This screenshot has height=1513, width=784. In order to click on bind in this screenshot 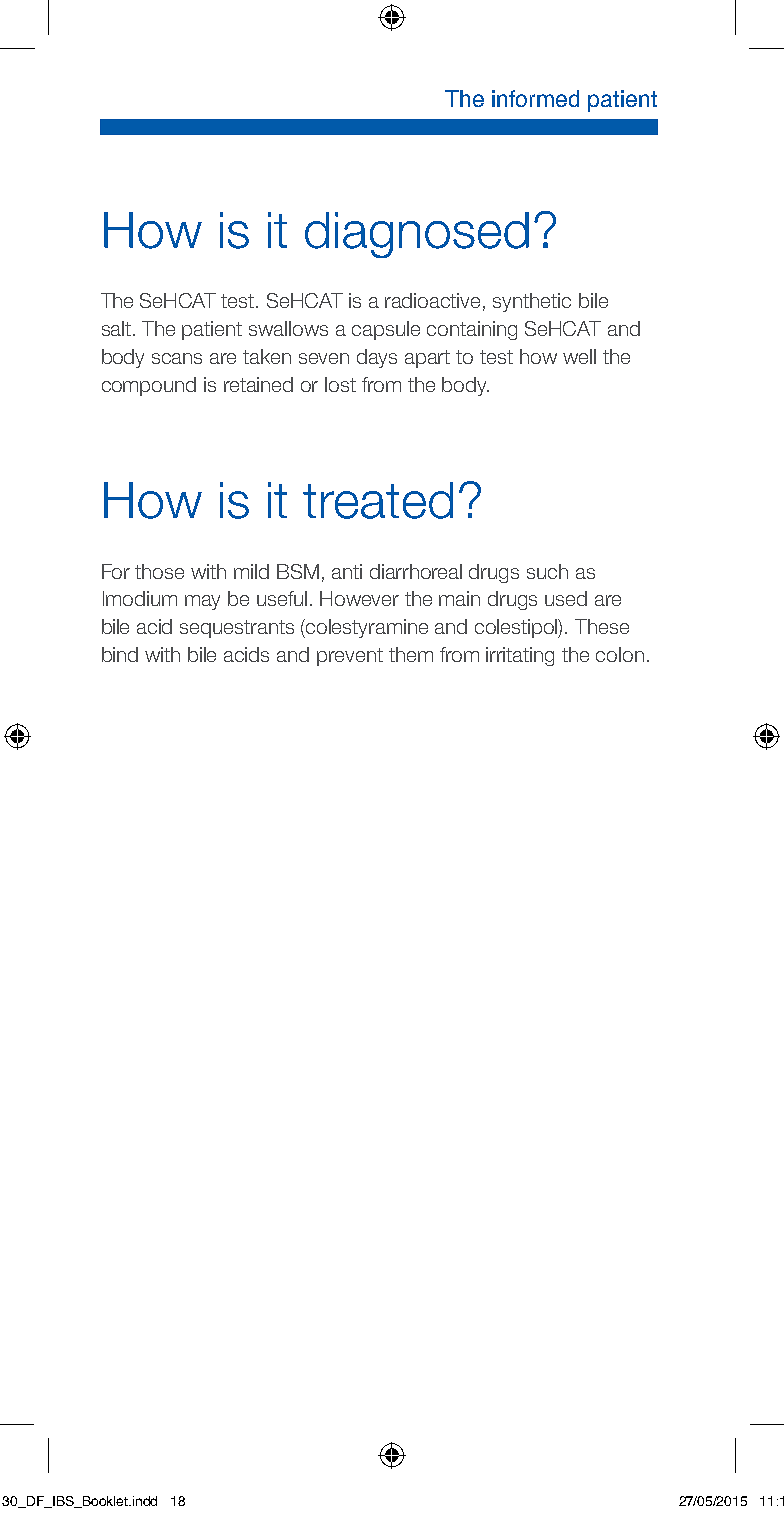, I will do `click(120, 654)`.
